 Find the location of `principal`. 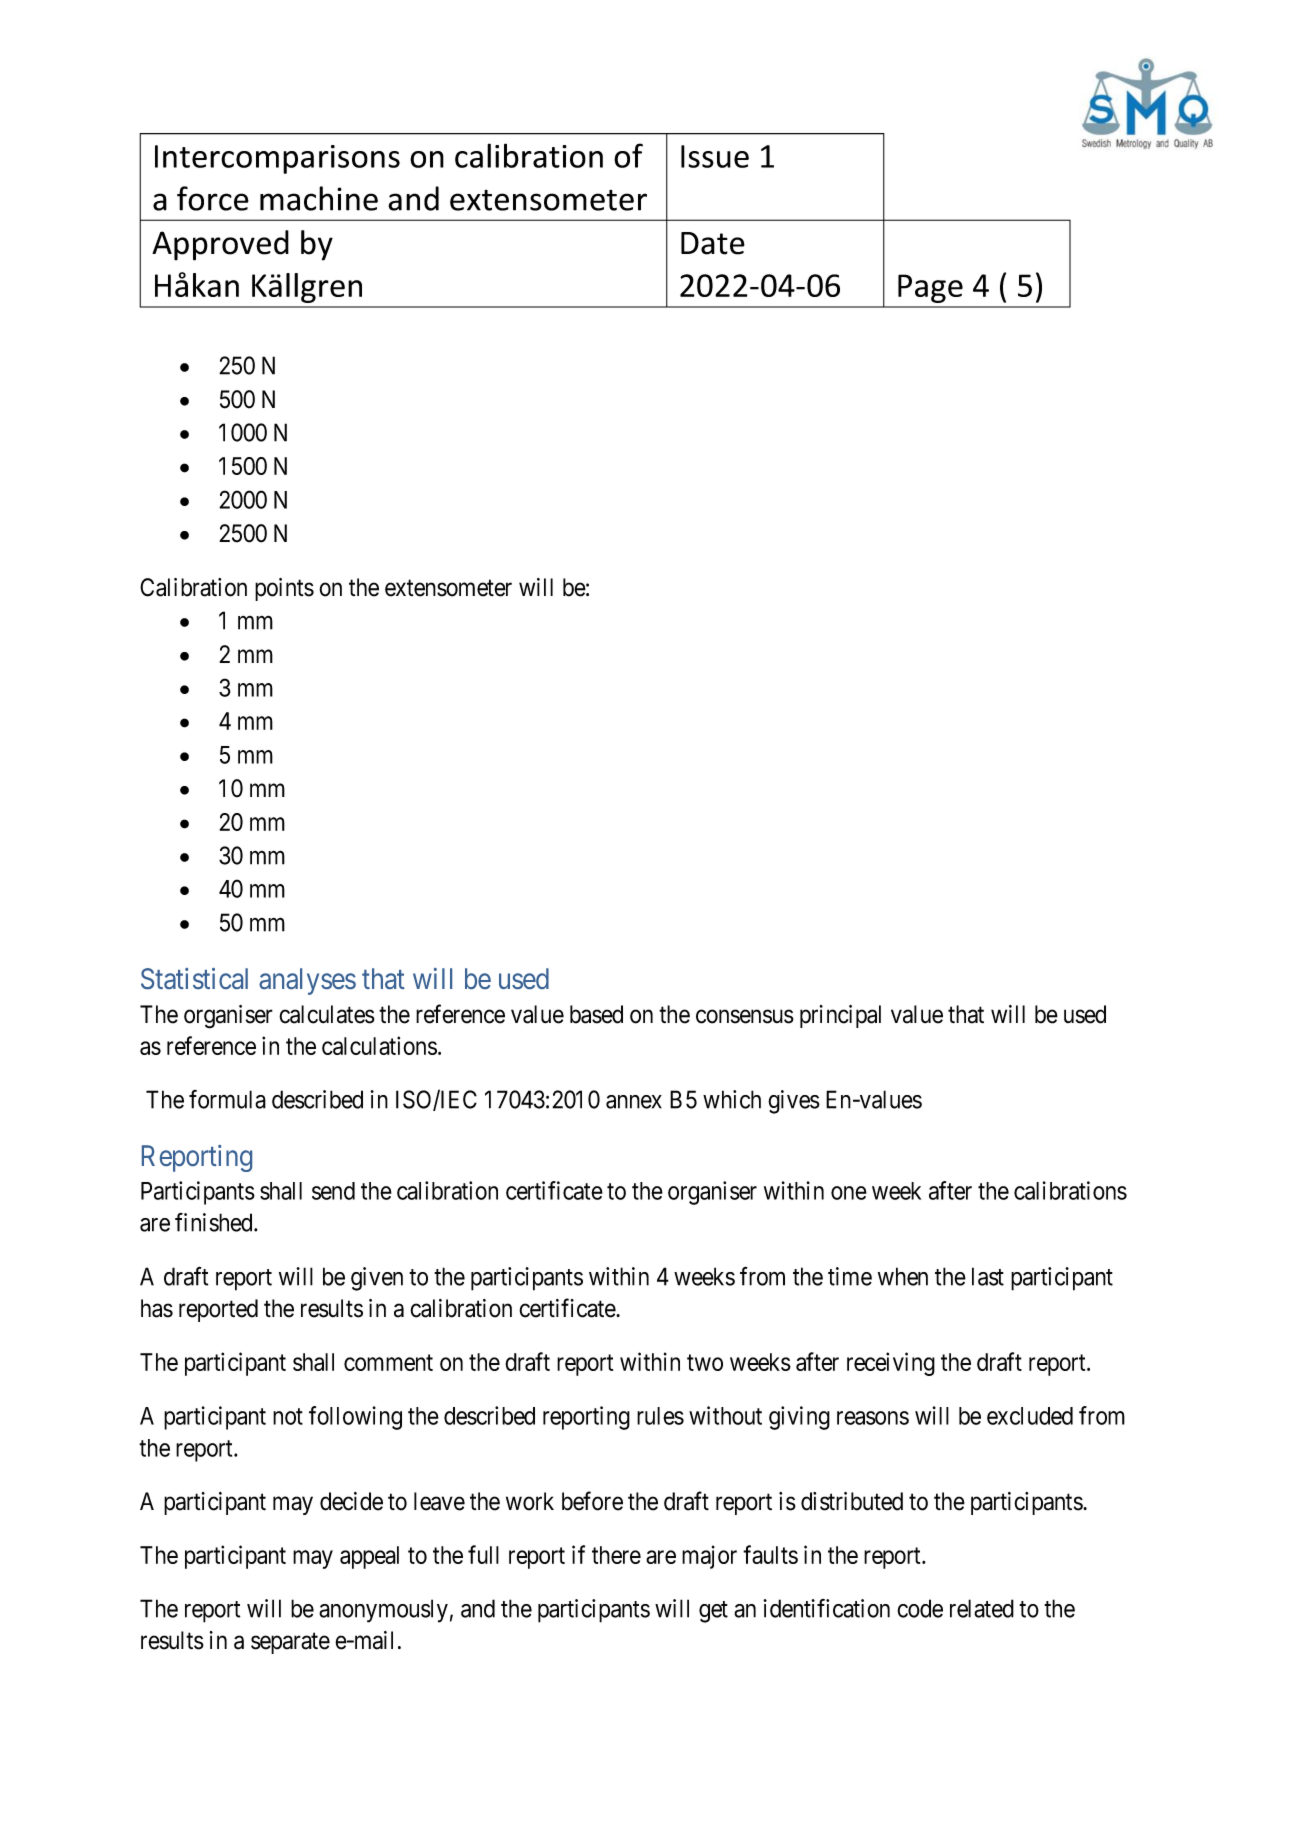

principal is located at coordinates (840, 1016).
